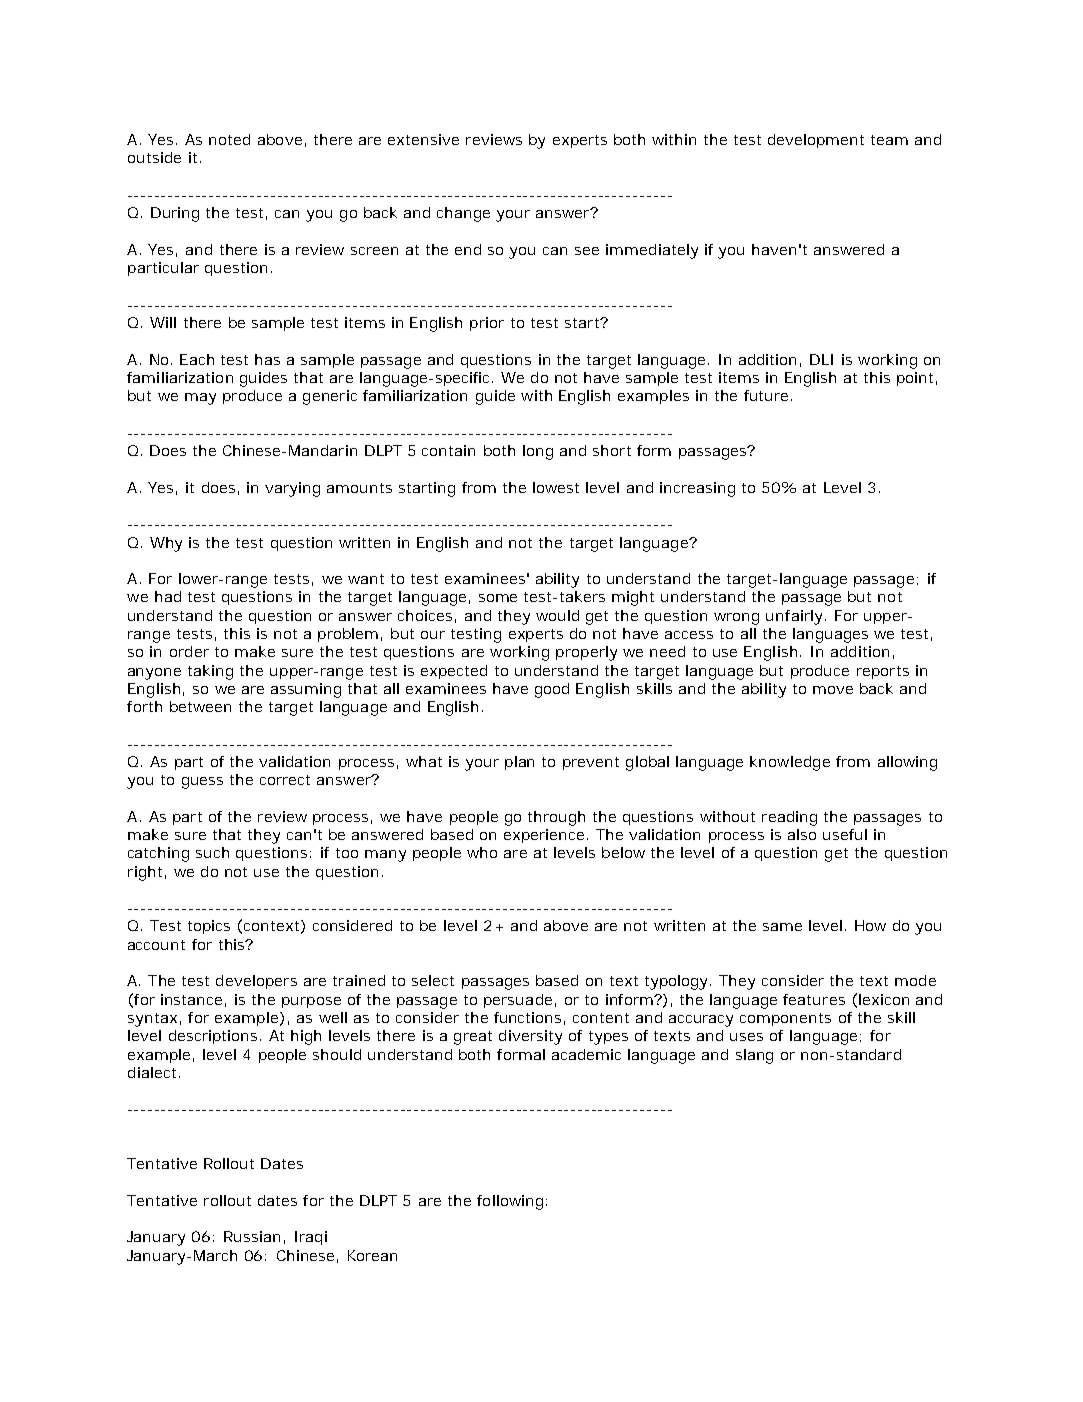 The height and width of the screenshot is (1402, 1083). Describe the element at coordinates (816, 141) in the screenshot. I see `development` at that location.
